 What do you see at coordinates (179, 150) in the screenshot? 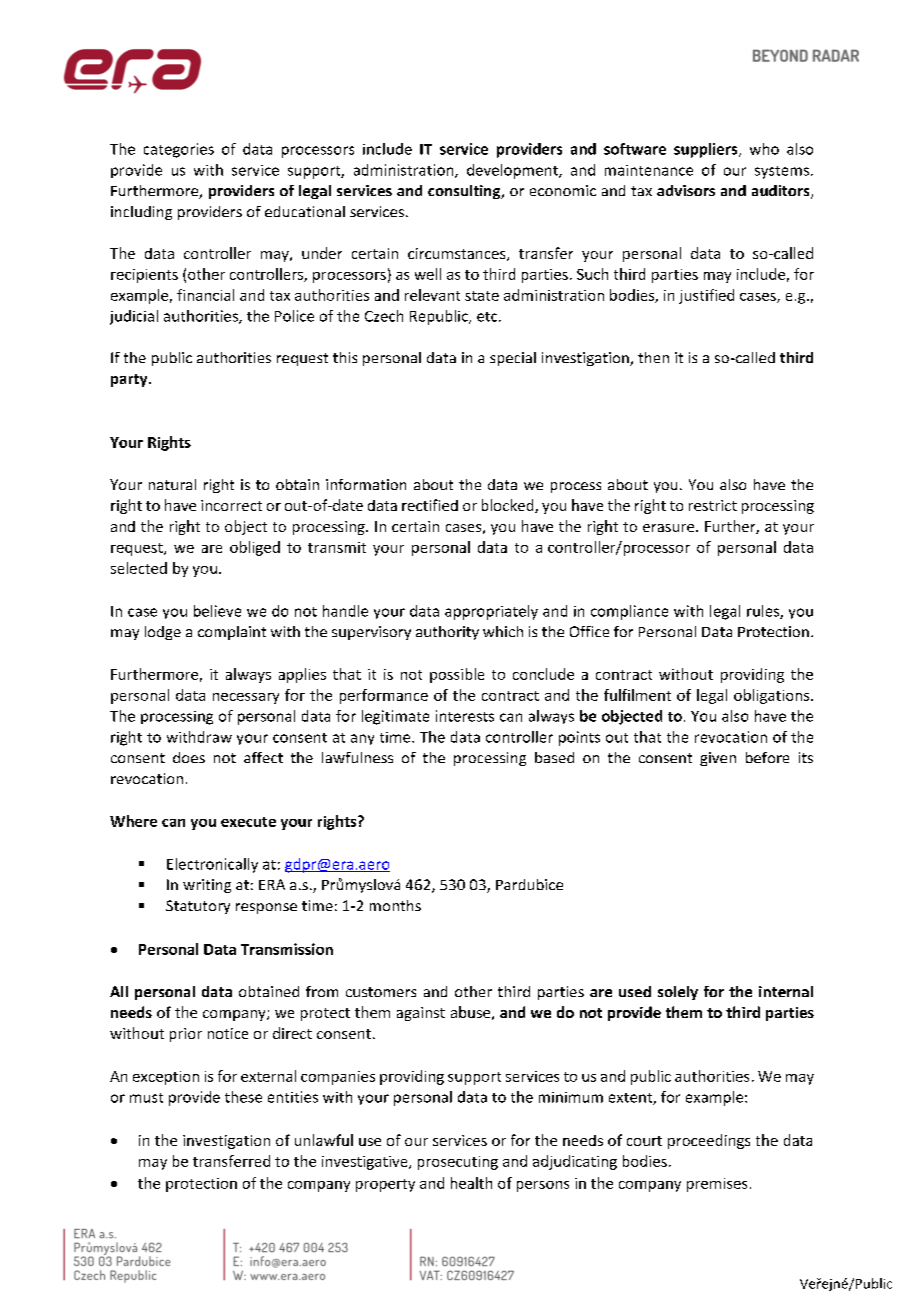
I see `categories` at bounding box center [179, 150].
